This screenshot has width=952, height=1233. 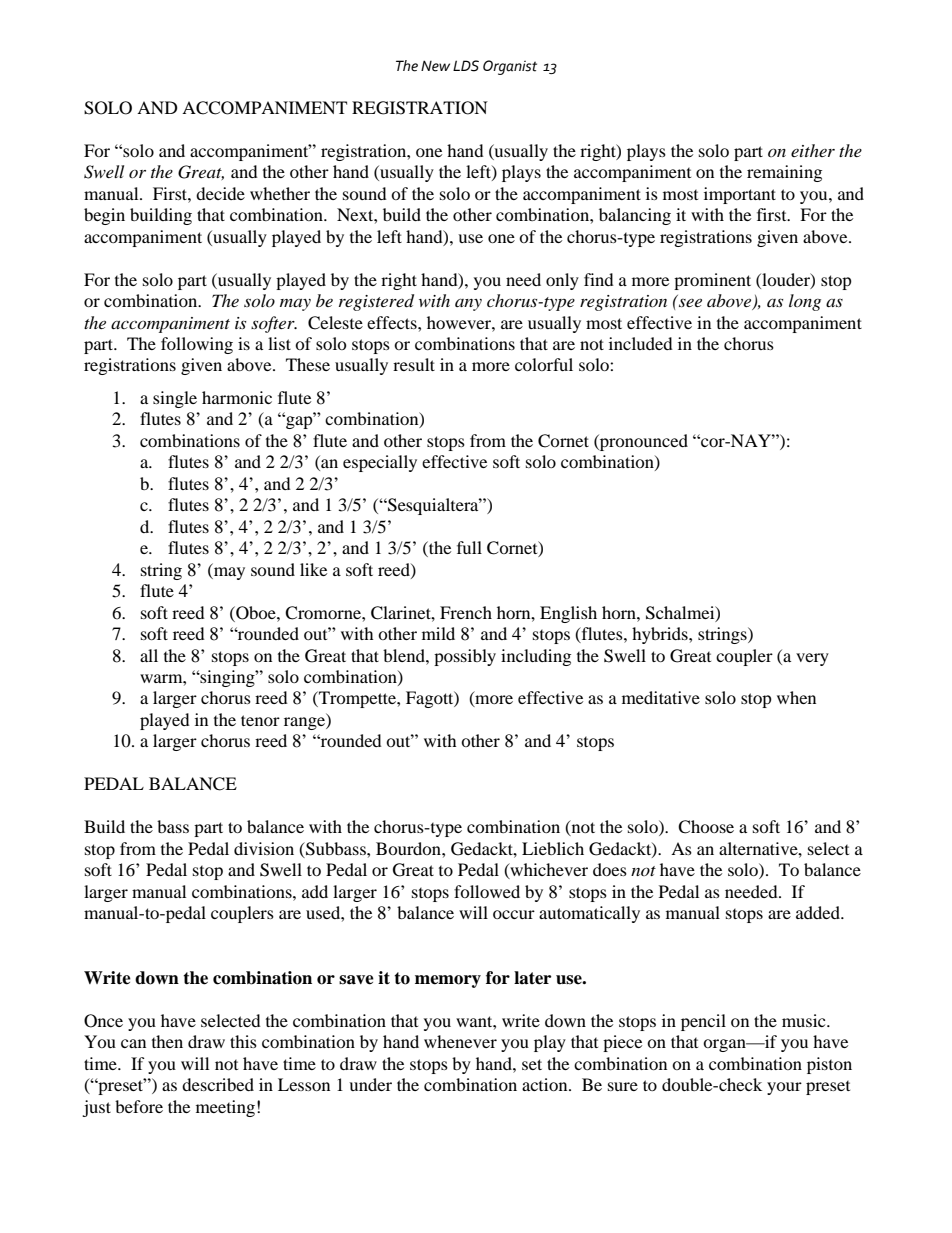 I want to click on described, so click(x=218, y=1084).
